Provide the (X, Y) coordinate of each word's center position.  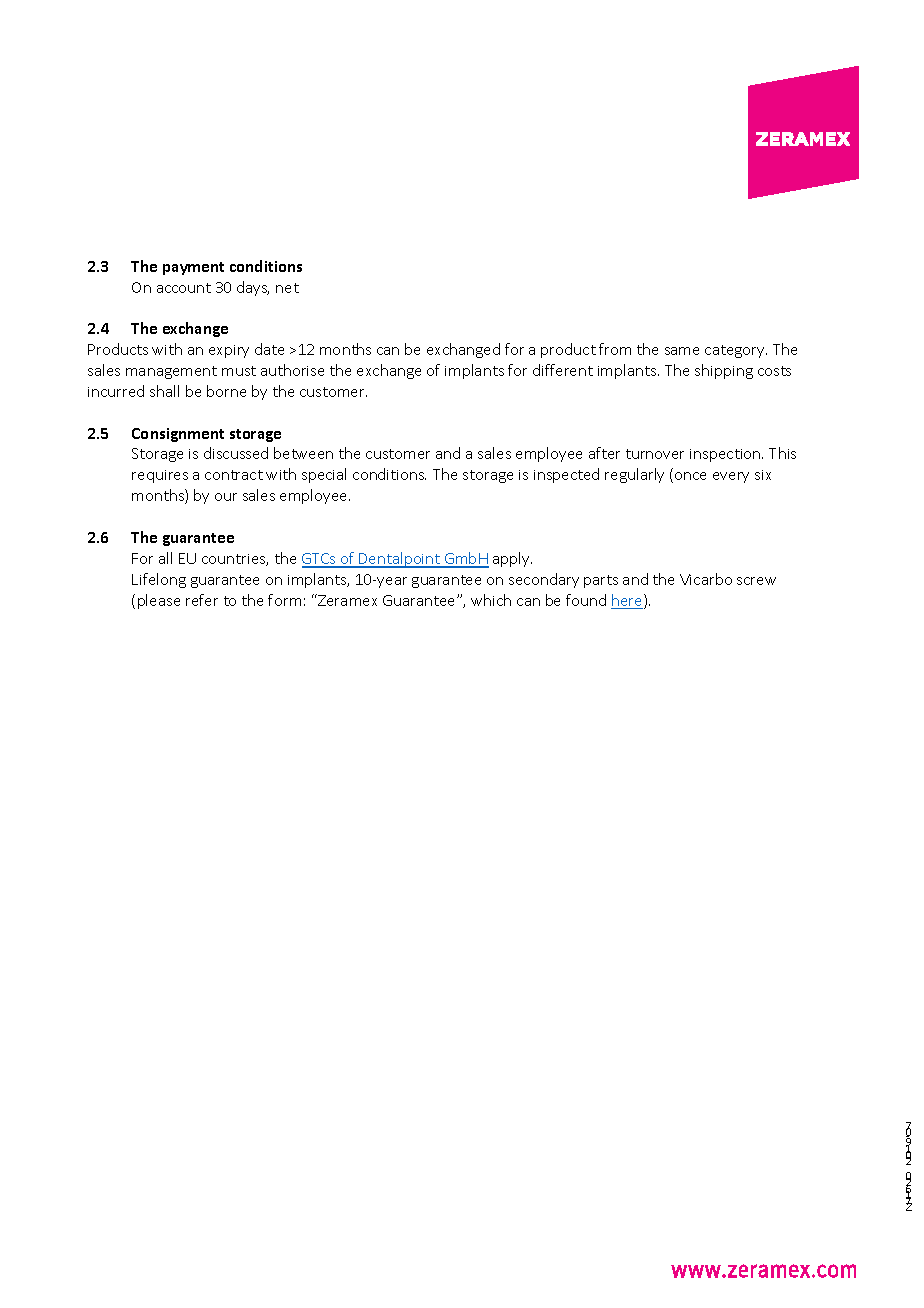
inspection (726, 455)
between (303, 453)
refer (202, 600)
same (682, 351)
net (287, 288)
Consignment (178, 435)
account (184, 288)
